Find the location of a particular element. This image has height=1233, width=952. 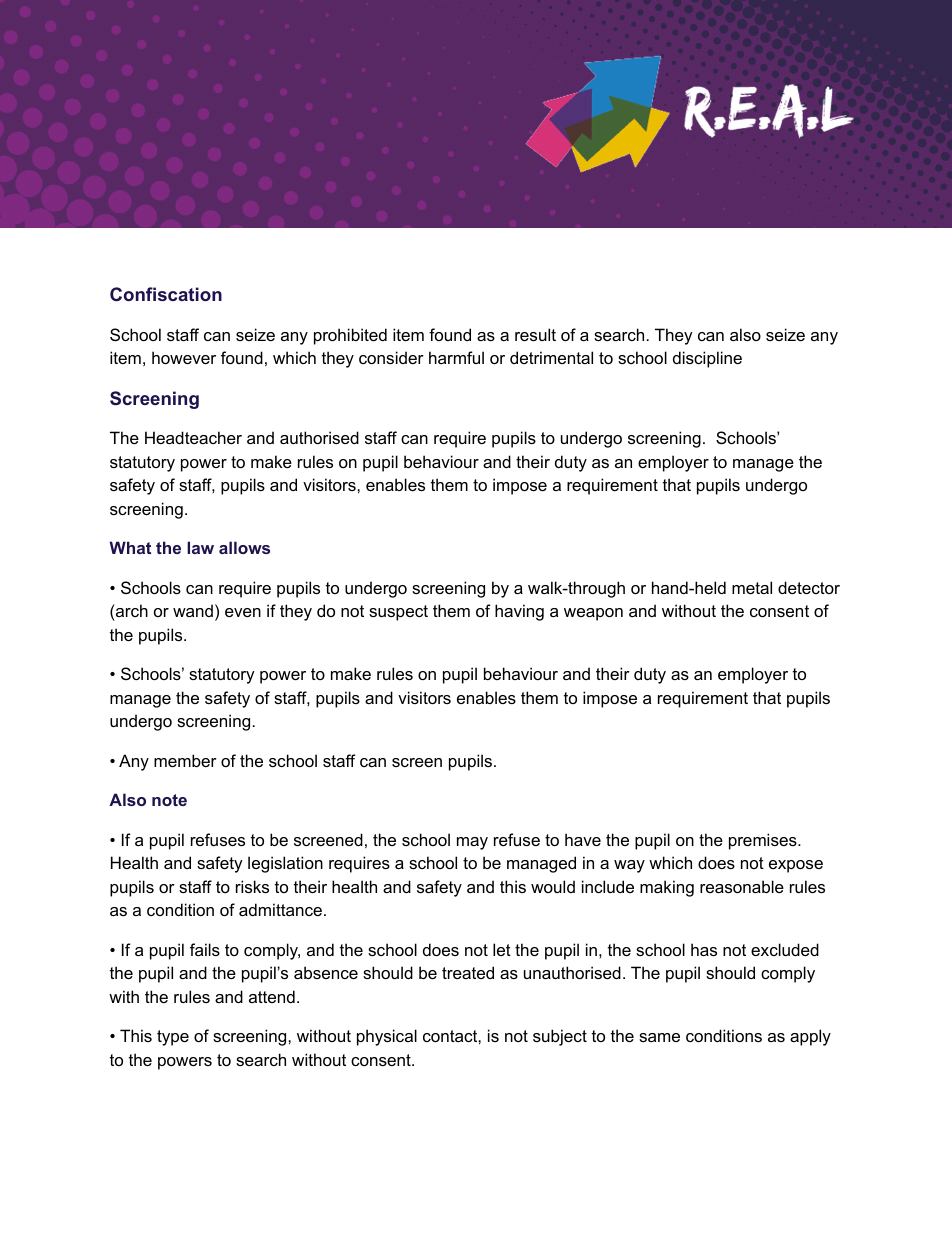

having is located at coordinates (519, 612).
